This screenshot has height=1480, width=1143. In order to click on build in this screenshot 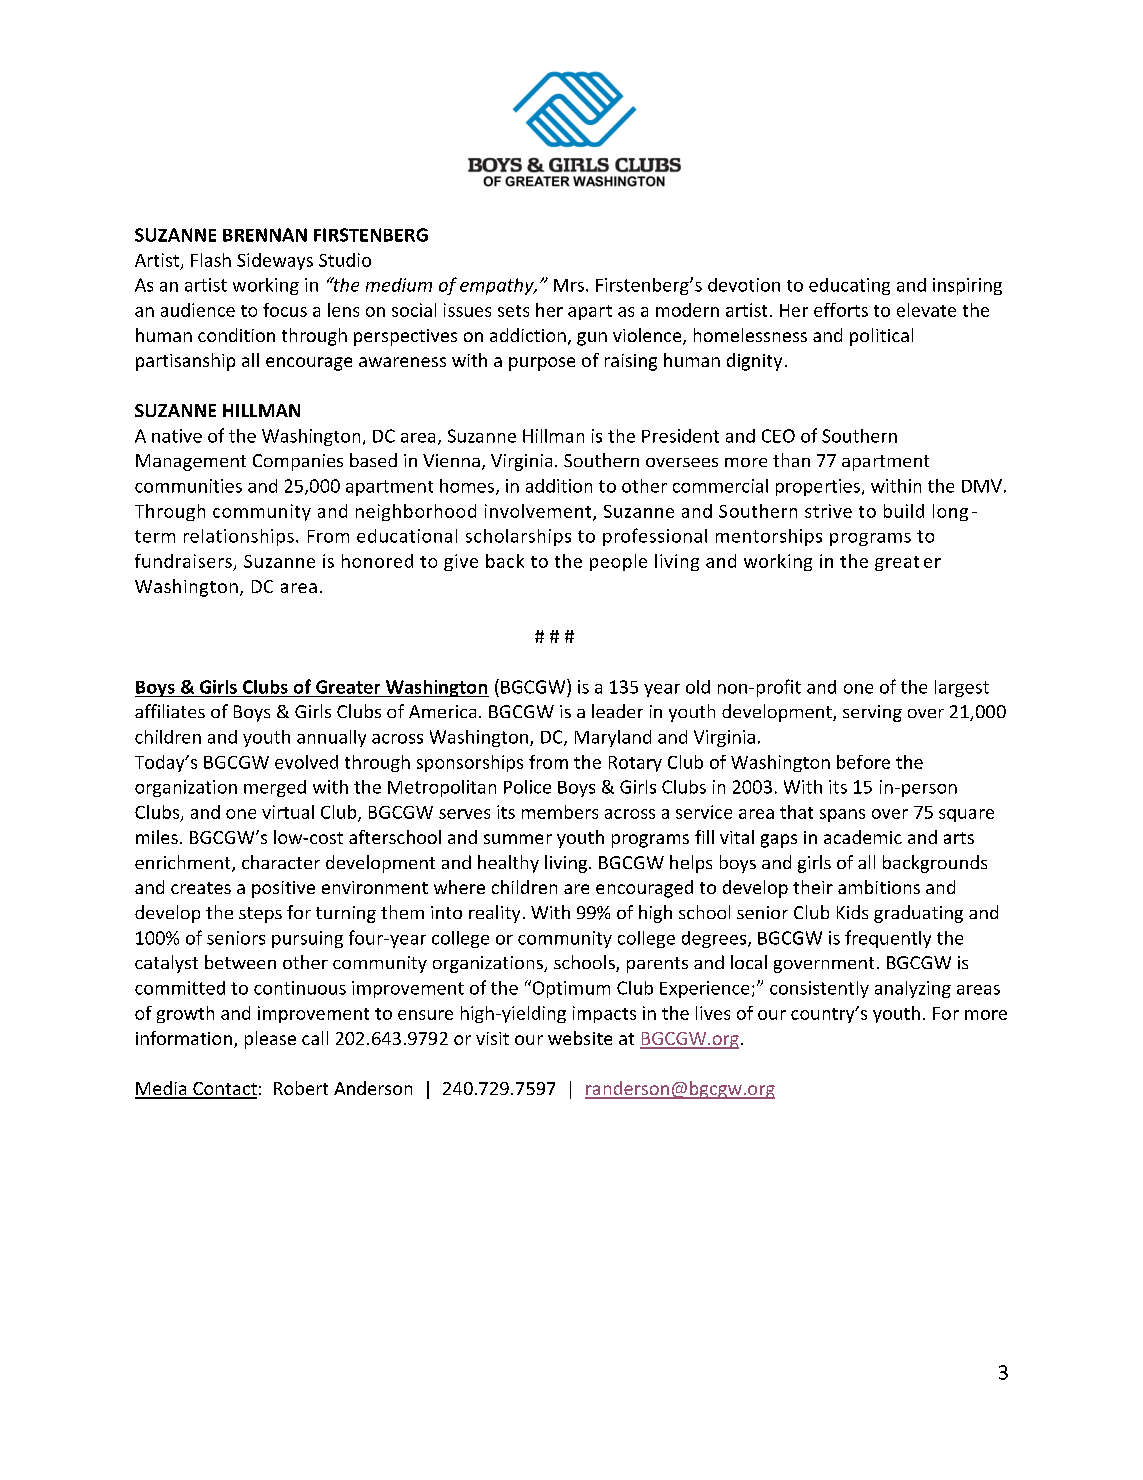, I will do `click(904, 511)`.
